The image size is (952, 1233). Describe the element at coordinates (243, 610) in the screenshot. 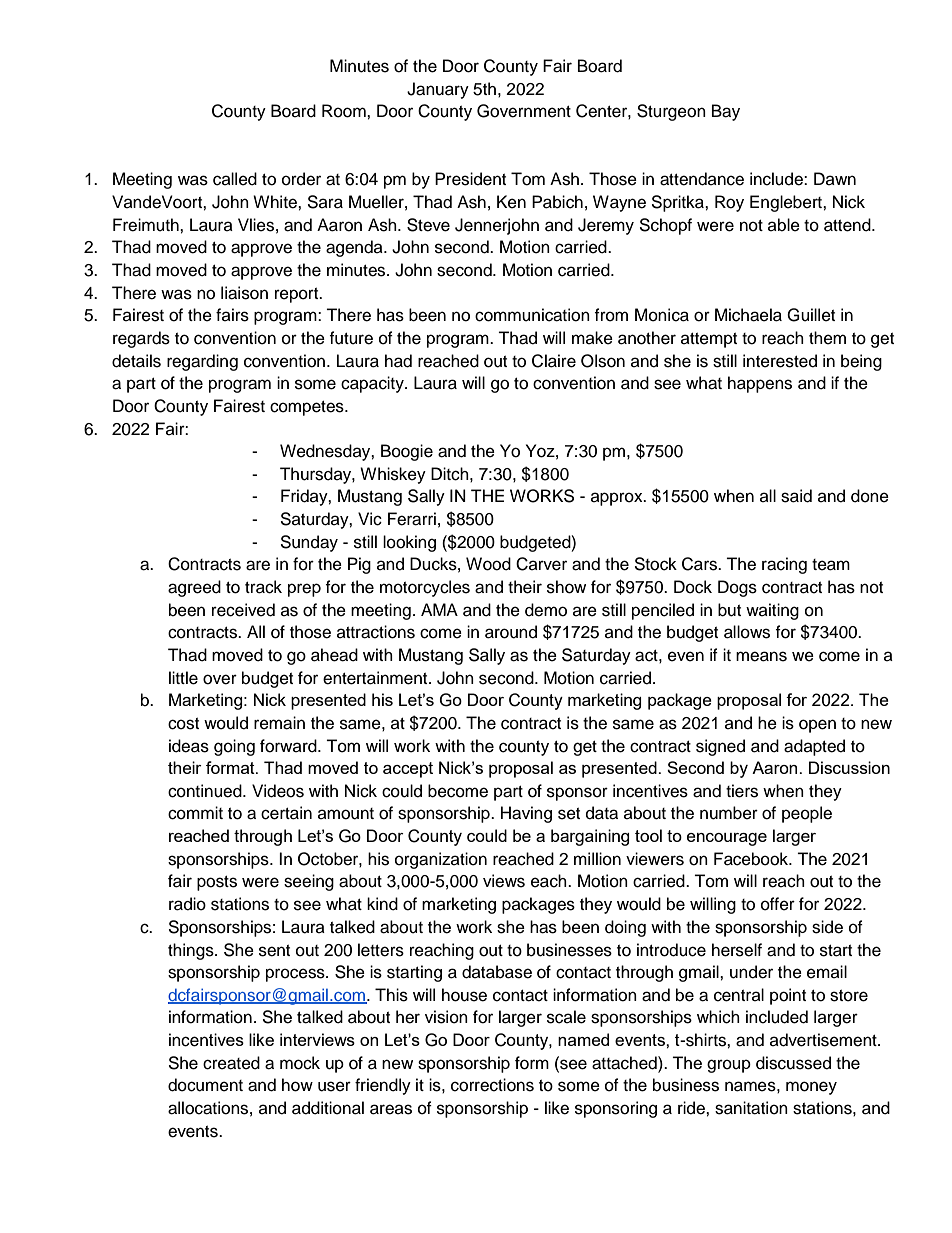

I see `received` at that location.
